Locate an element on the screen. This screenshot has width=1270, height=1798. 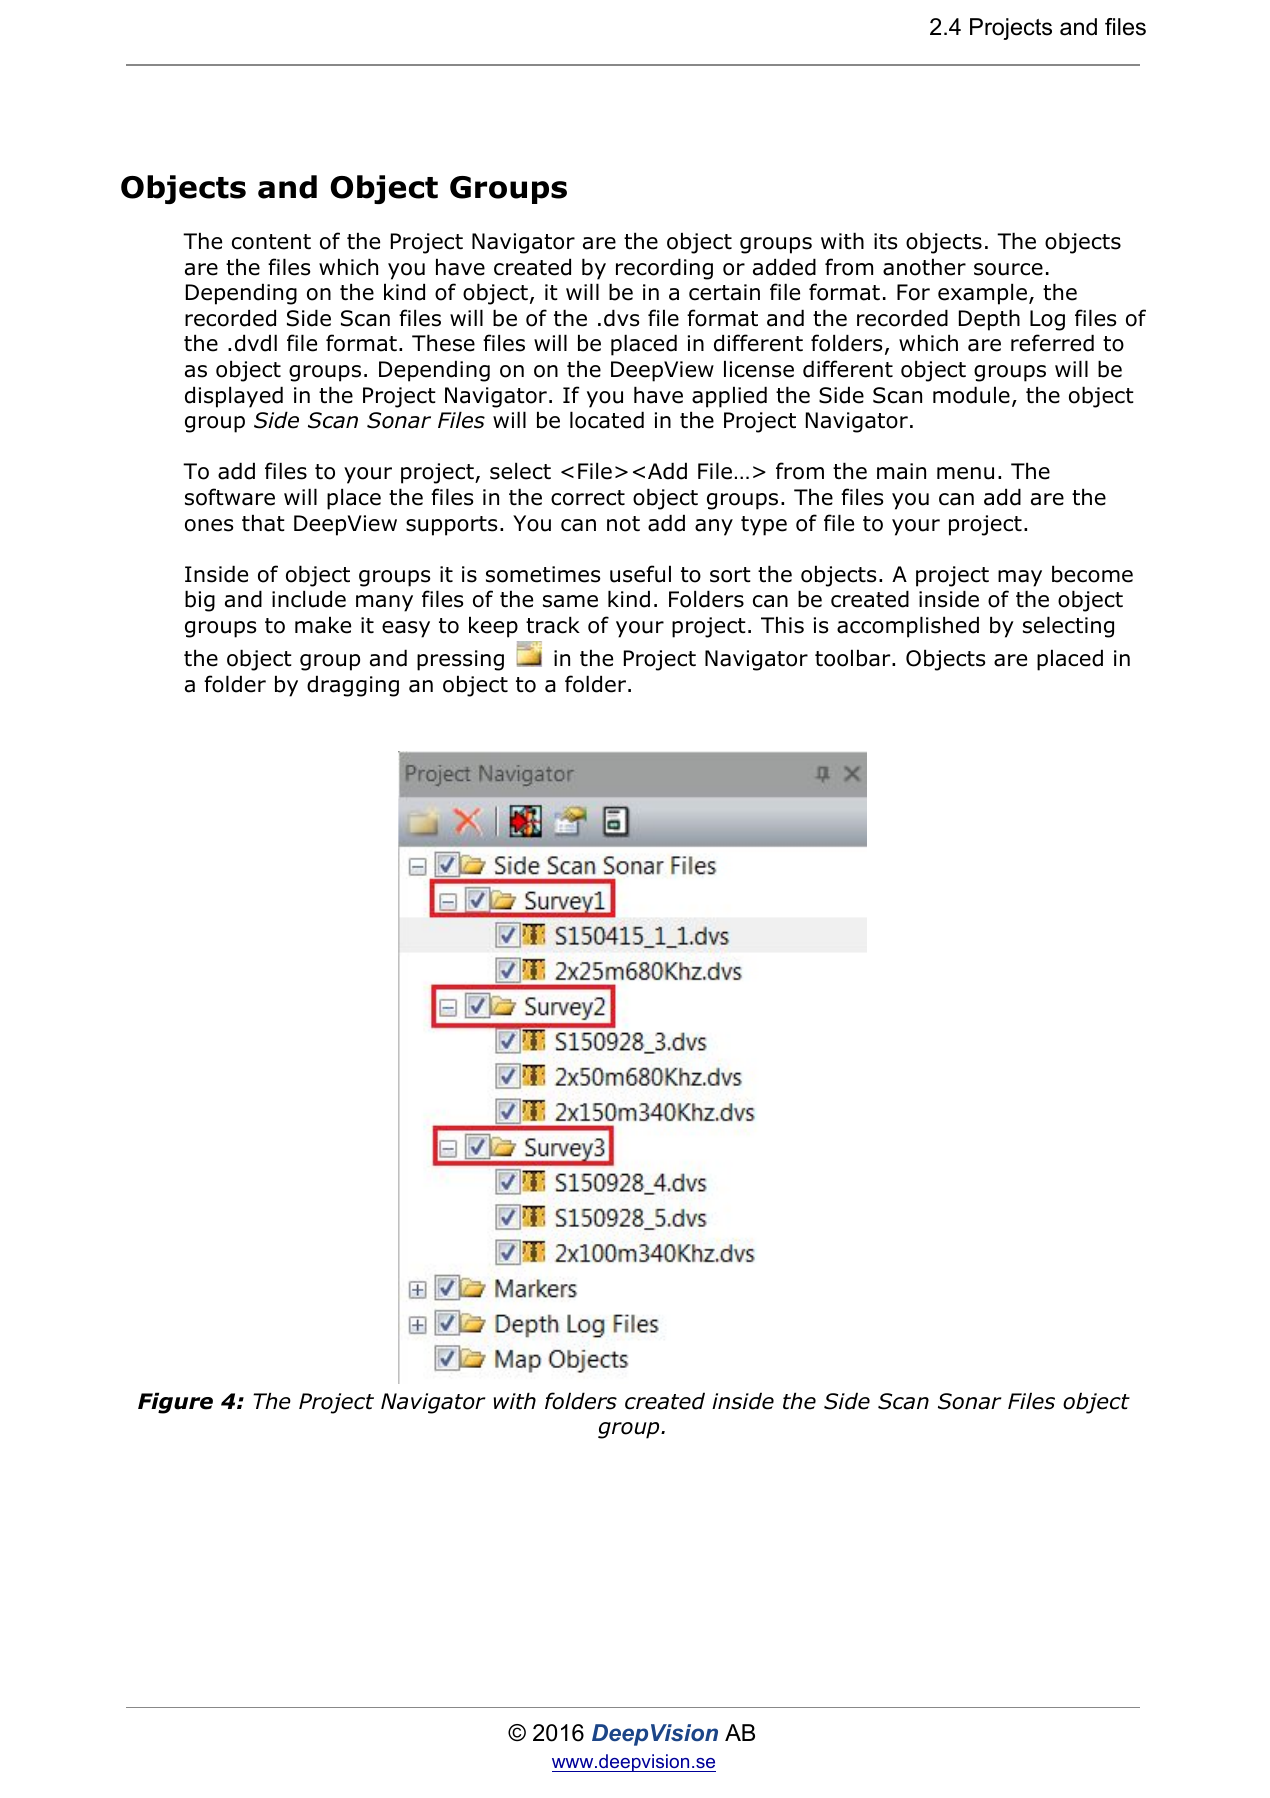
recording is located at coordinates (664, 269).
